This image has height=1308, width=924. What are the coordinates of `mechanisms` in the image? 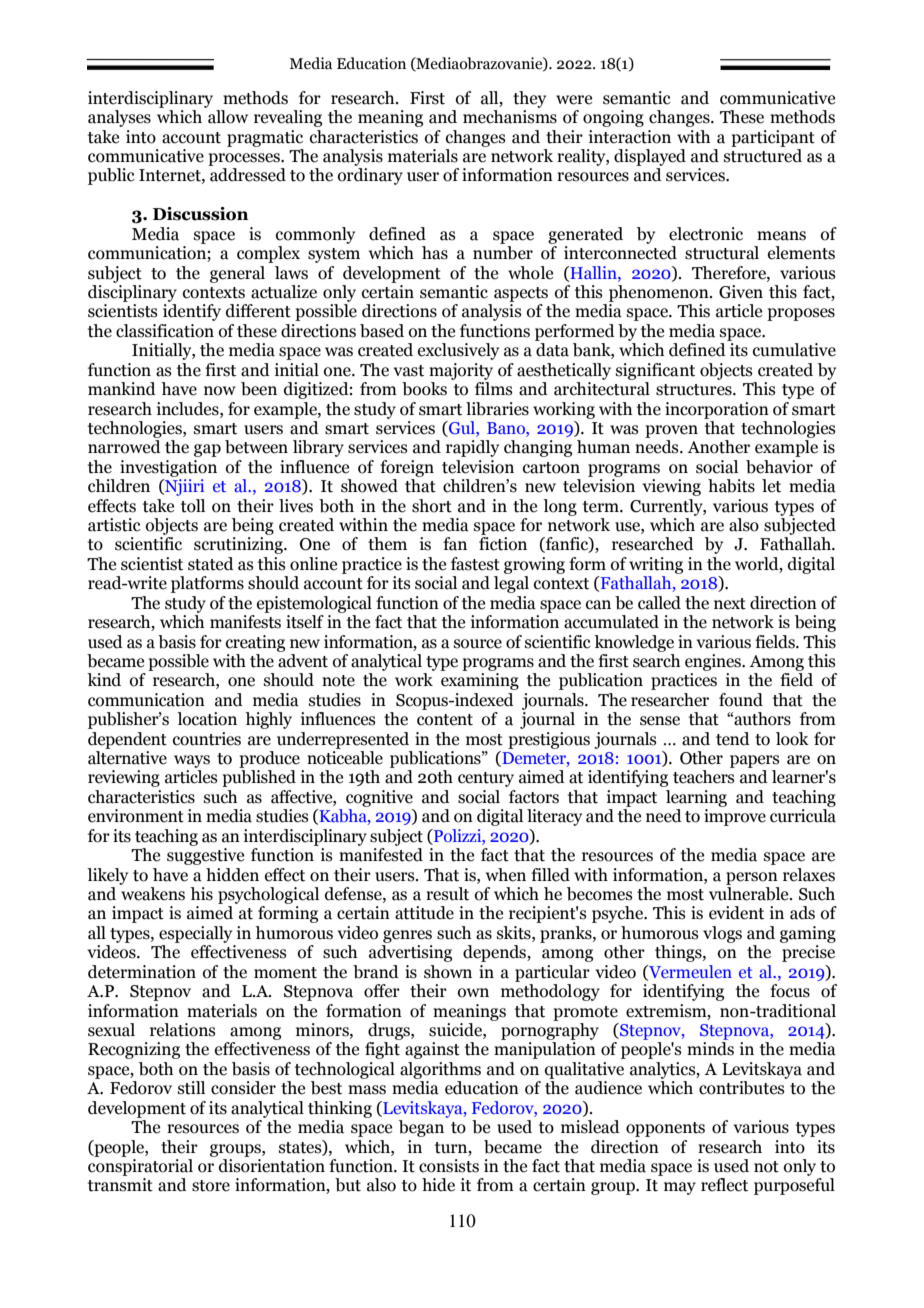 It's located at (510, 117).
